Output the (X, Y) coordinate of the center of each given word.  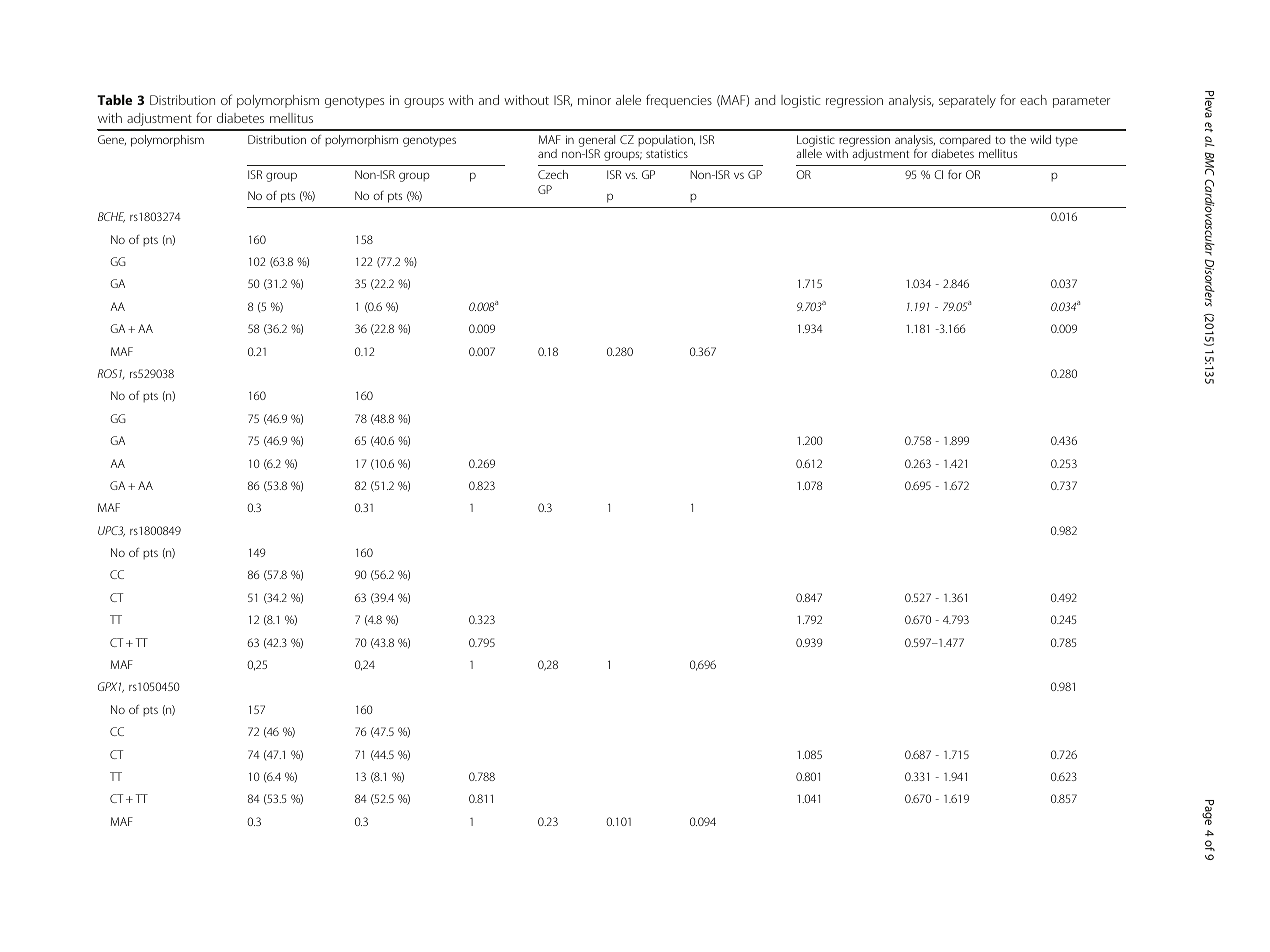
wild (1040, 139)
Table (114, 99)
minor (594, 100)
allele (809, 153)
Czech (553, 174)
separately (967, 101)
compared (965, 141)
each (1033, 100)
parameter (1081, 102)
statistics (667, 153)
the (1018, 139)
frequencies (679, 101)
